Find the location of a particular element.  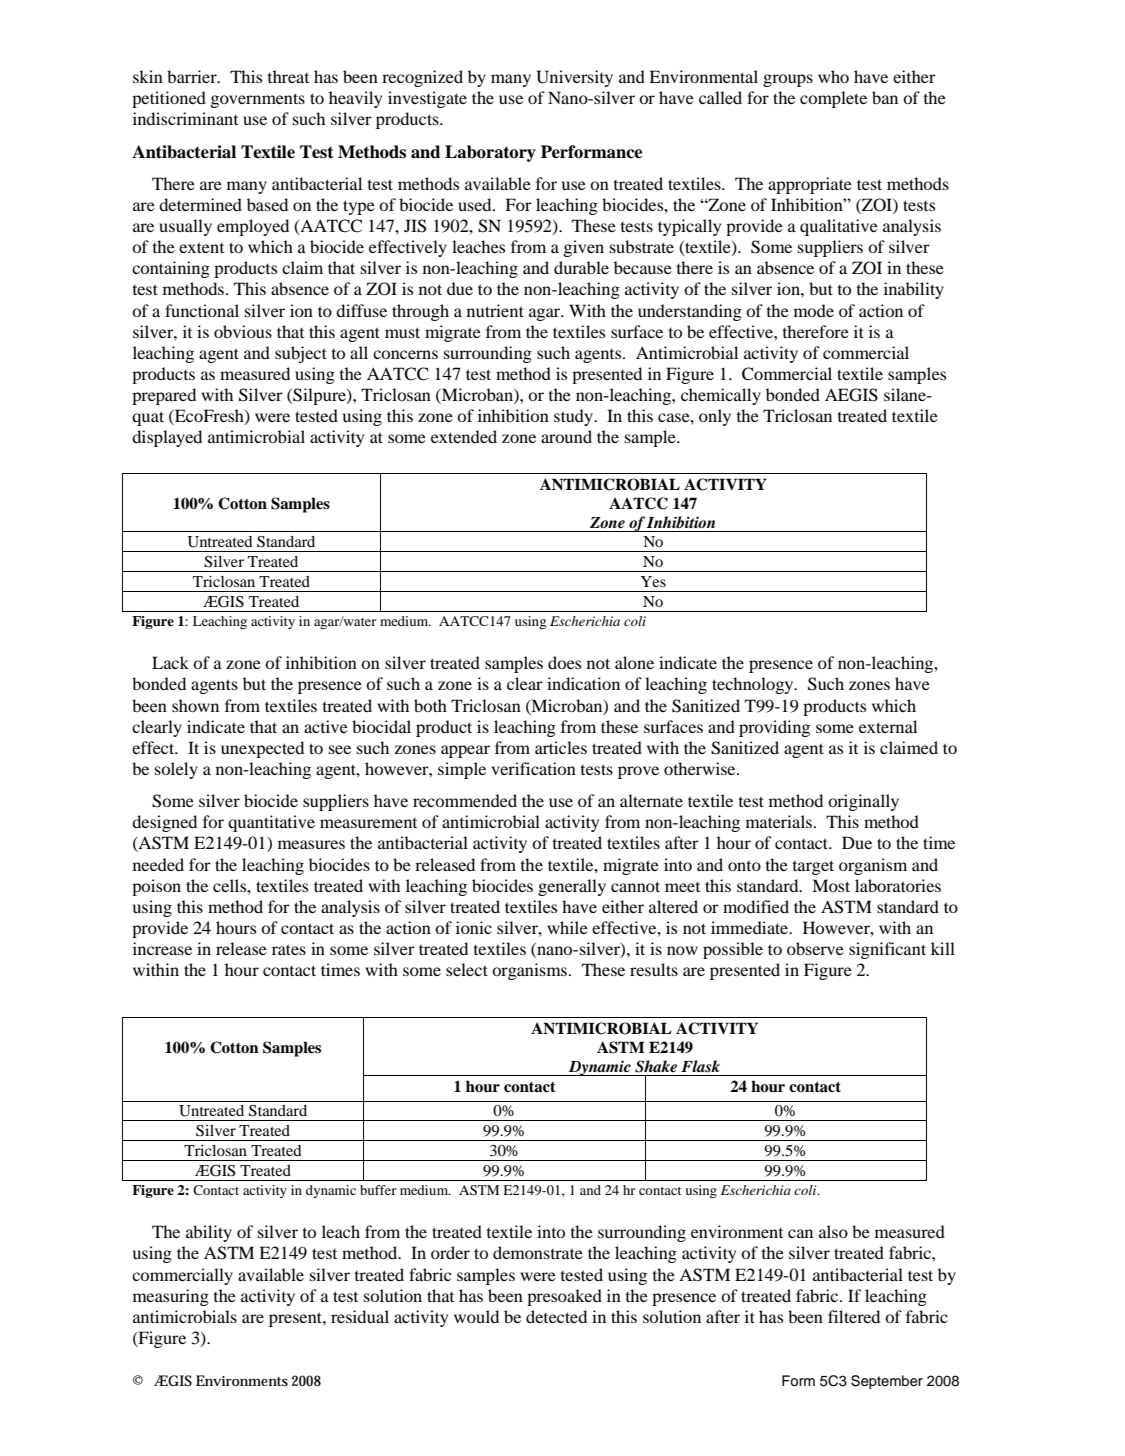

complete is located at coordinates (833, 99).
